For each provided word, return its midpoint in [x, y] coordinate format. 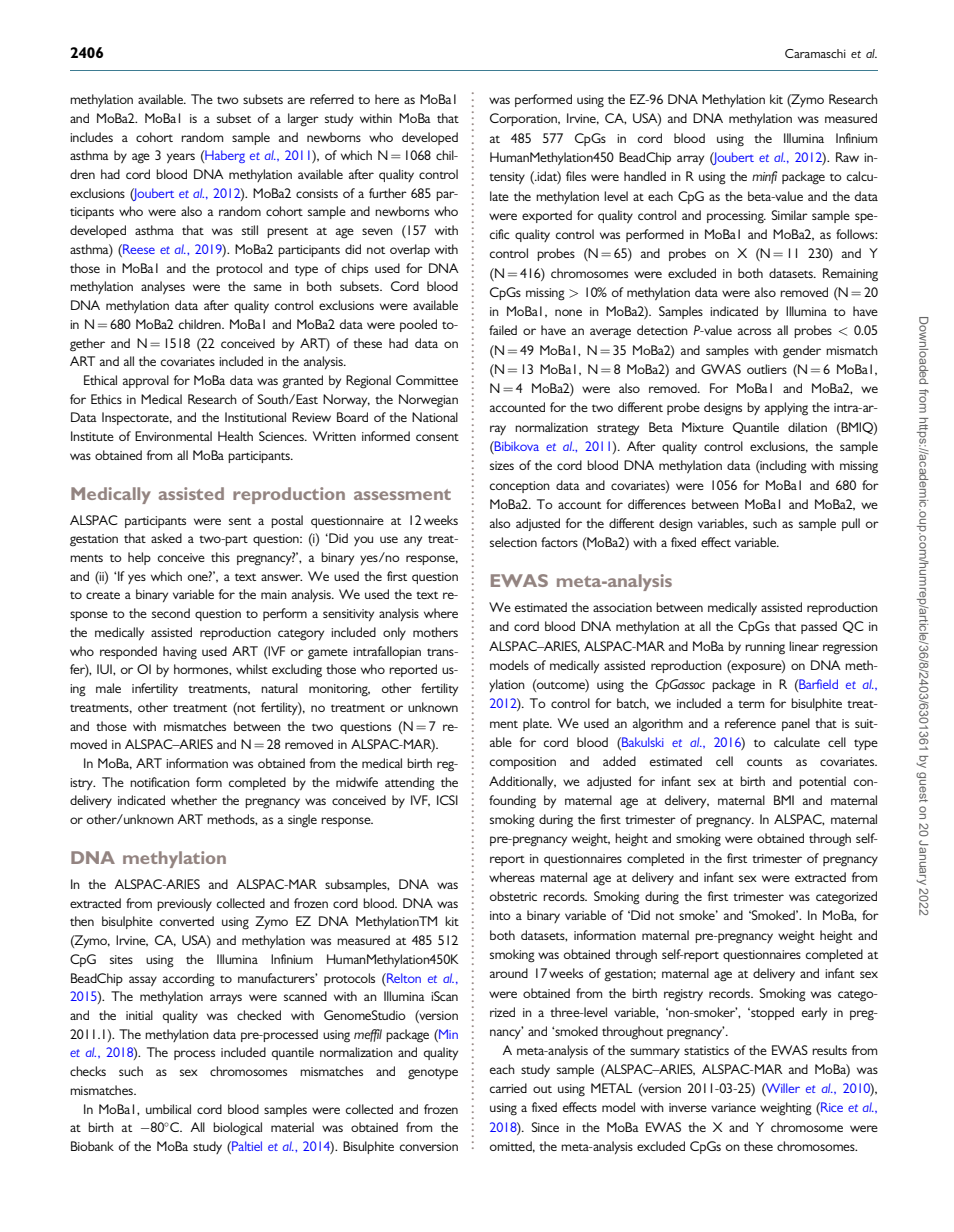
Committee [427, 380]
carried [508, 1088]
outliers [767, 369]
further [388, 193]
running [765, 648]
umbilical [168, 1109]
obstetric [513, 896]
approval [146, 381]
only [394, 633]
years [181, 158]
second [171, 613]
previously [184, 904]
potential [822, 782]
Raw [847, 157]
